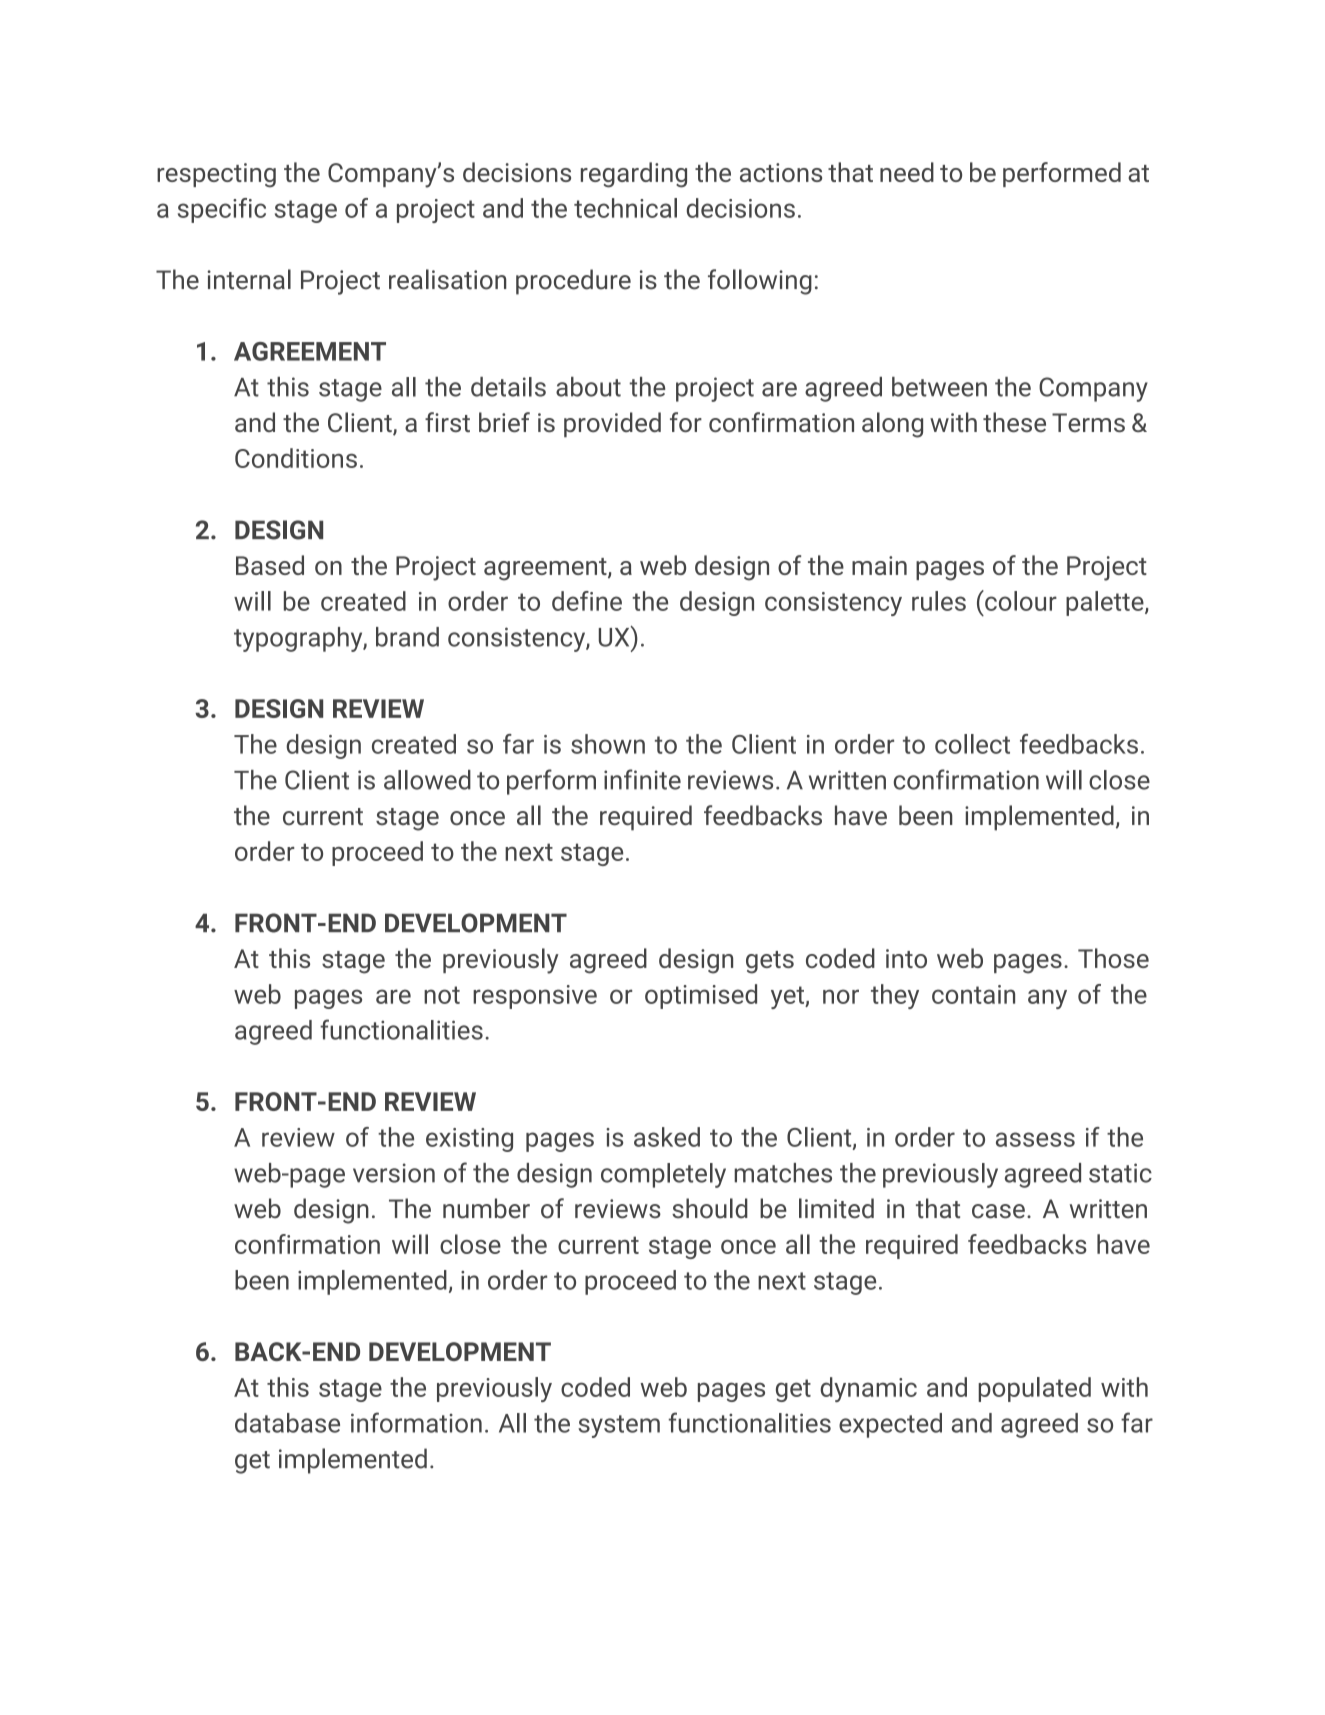  What do you see at coordinates (270, 565) in the image?
I see `Based` at bounding box center [270, 565].
